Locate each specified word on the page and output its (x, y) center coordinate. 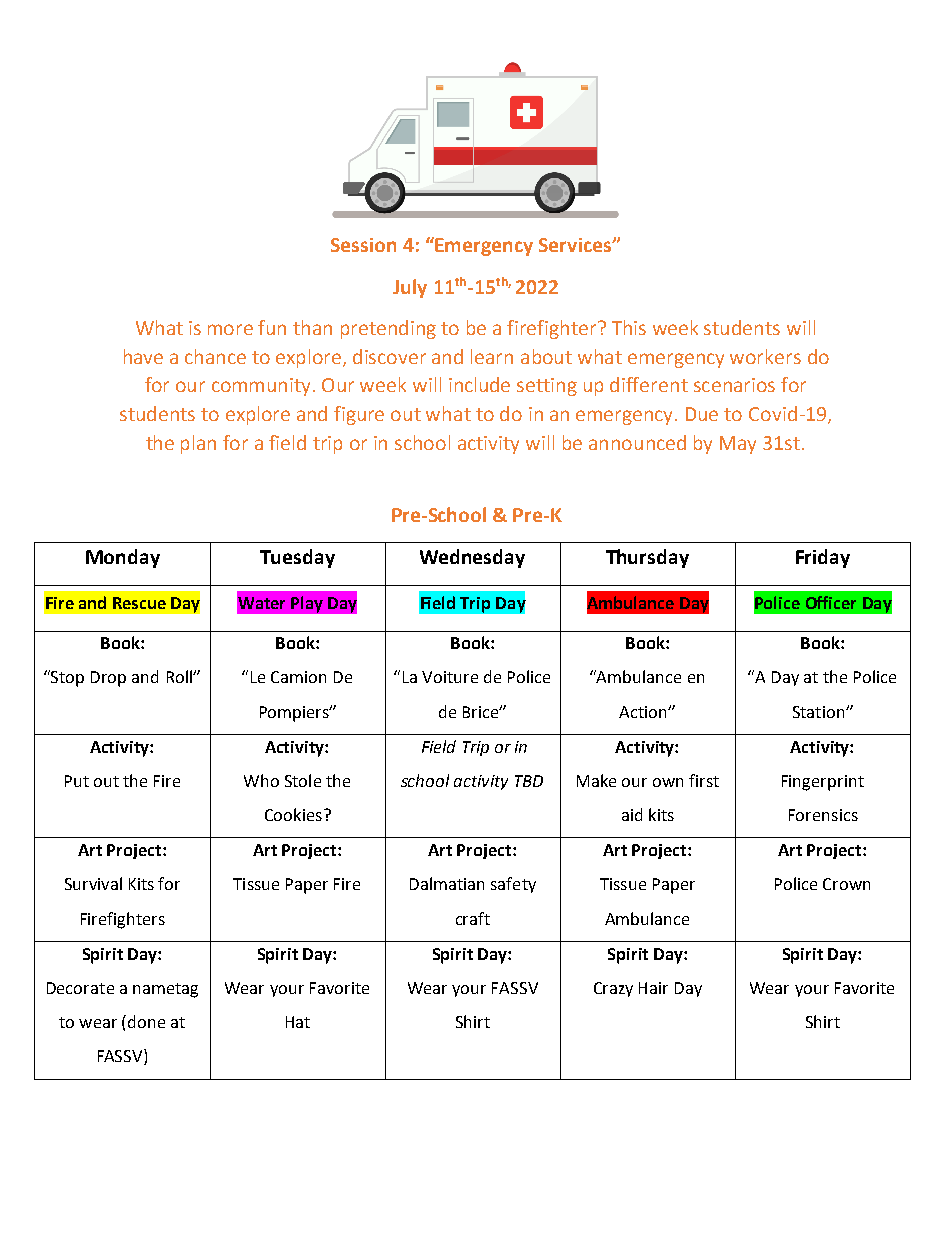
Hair (653, 988)
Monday (123, 558)
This (629, 327)
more (230, 329)
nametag (165, 990)
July (410, 288)
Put (77, 781)
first (704, 780)
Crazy (613, 989)
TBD (529, 781)
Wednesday (472, 558)
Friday (823, 558)
